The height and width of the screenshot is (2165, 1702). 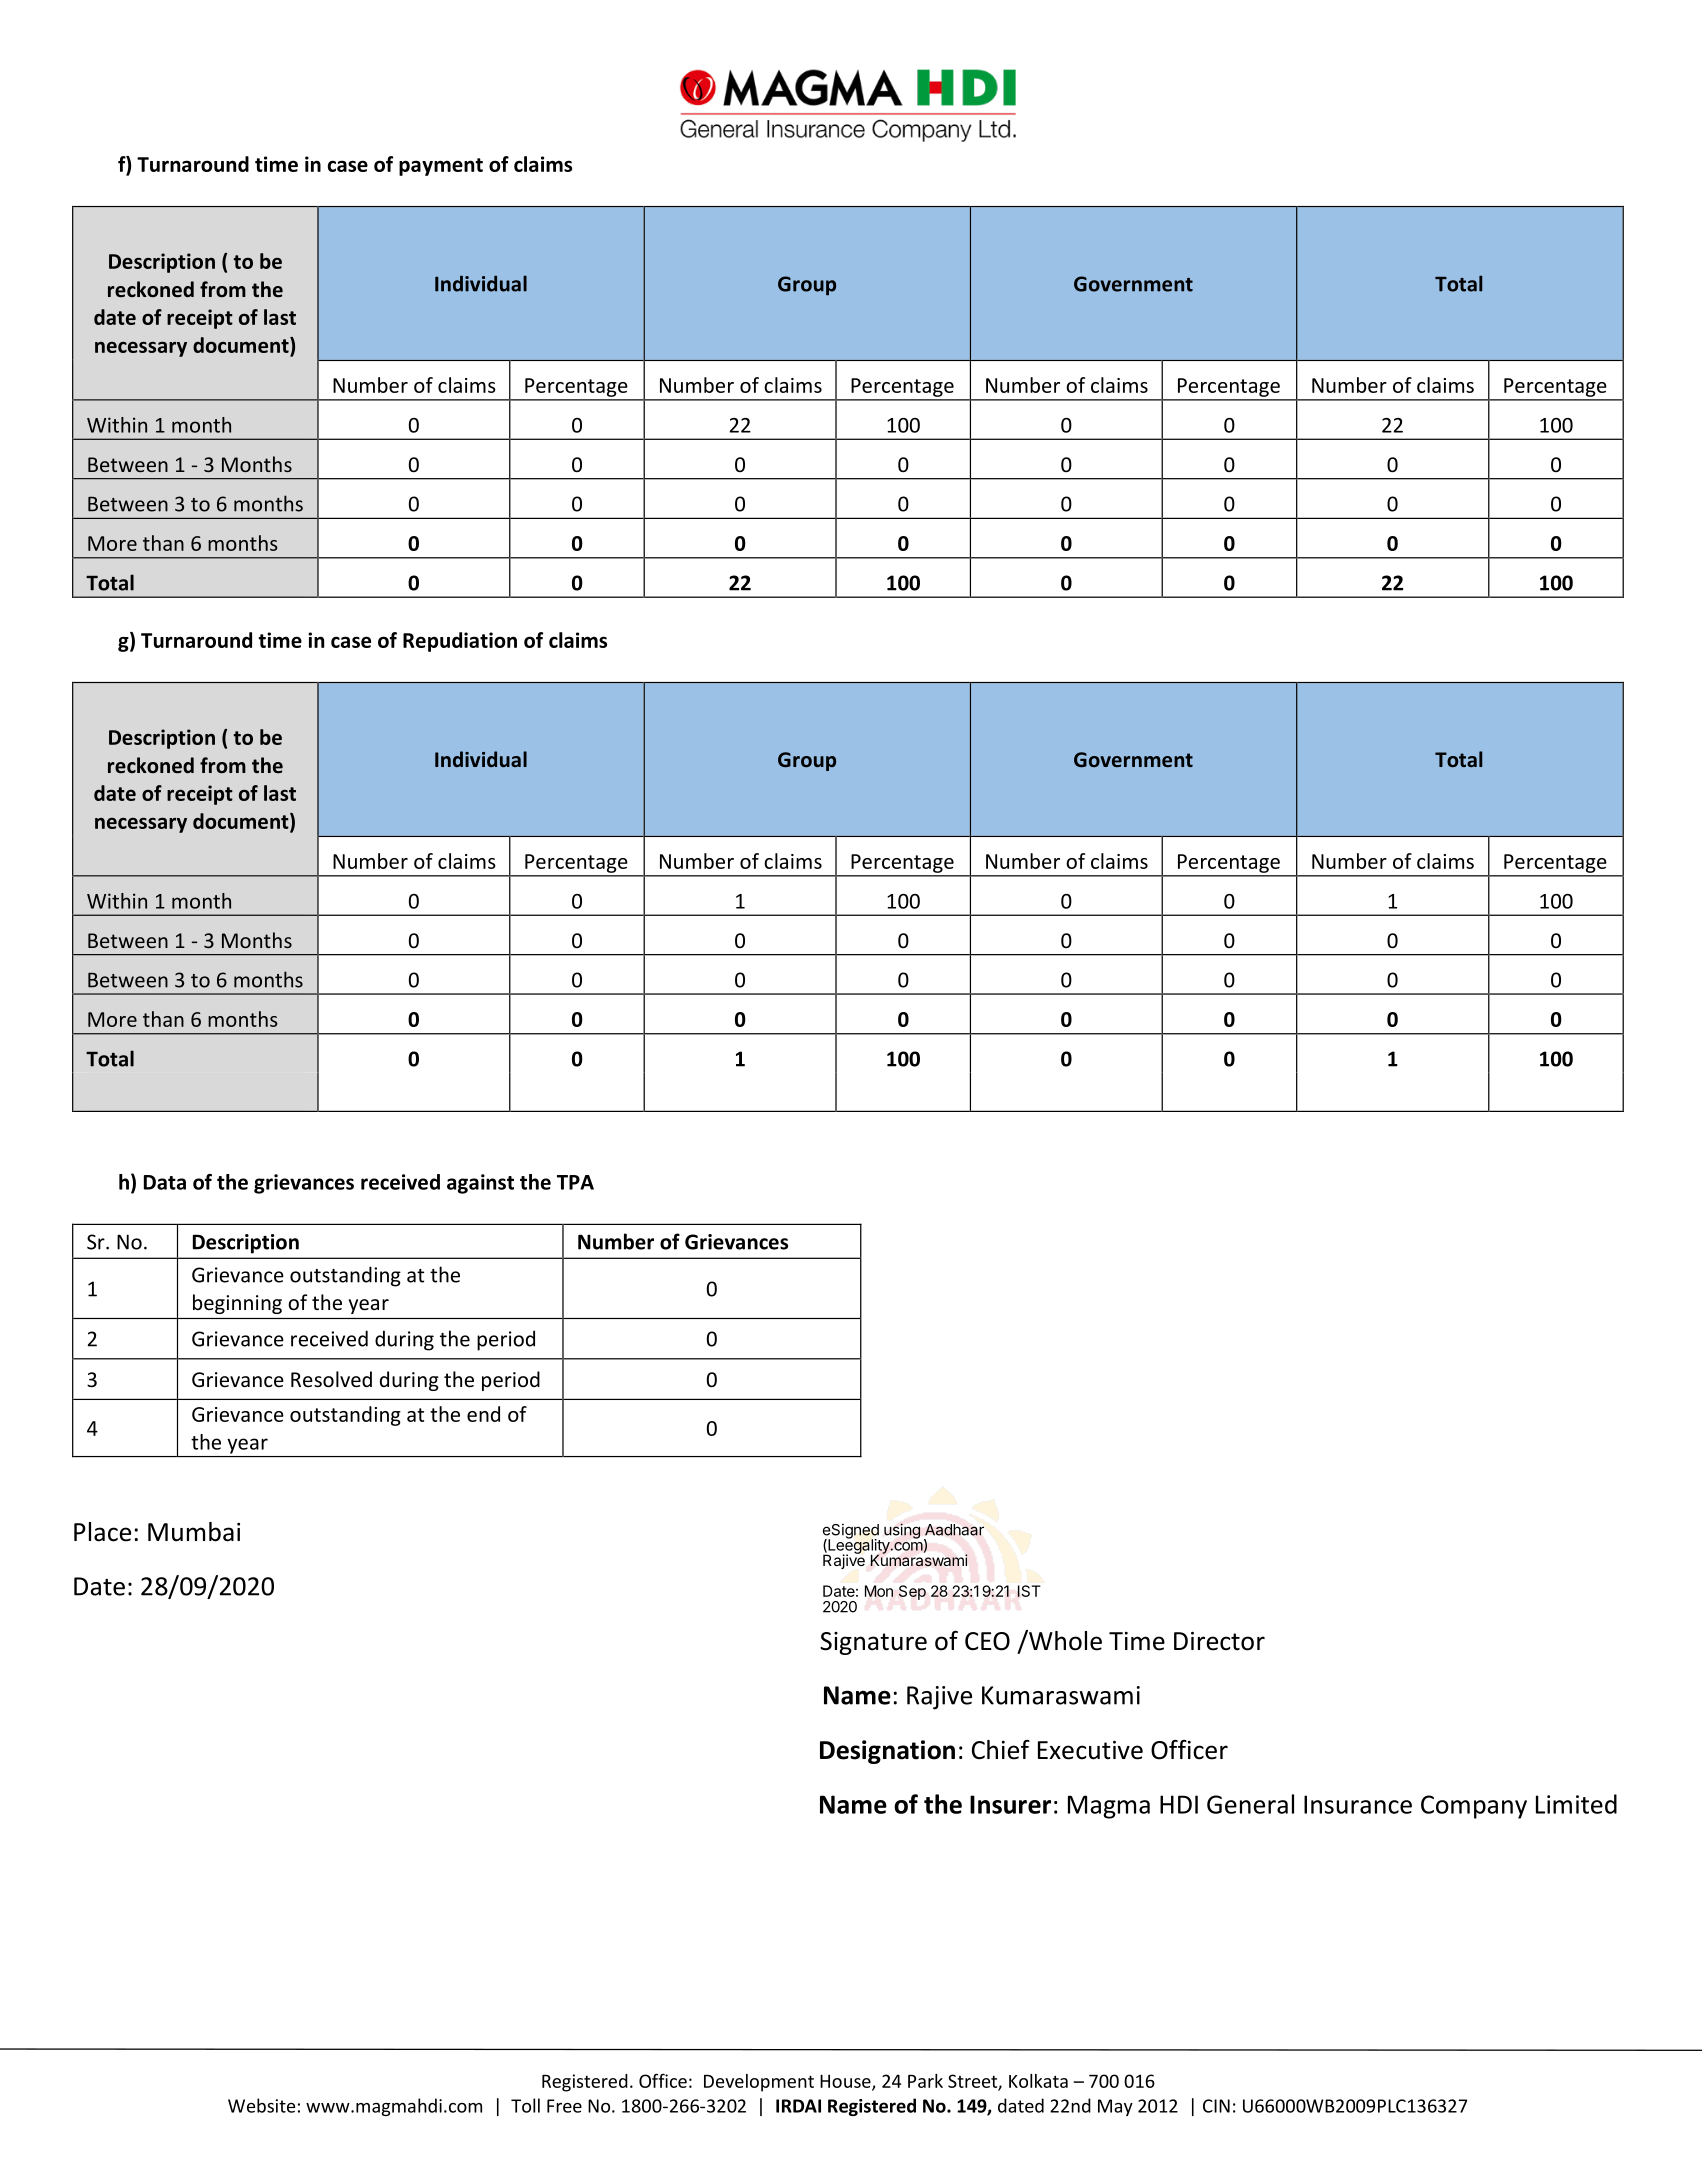 I want to click on Resolved, so click(x=331, y=1379).
